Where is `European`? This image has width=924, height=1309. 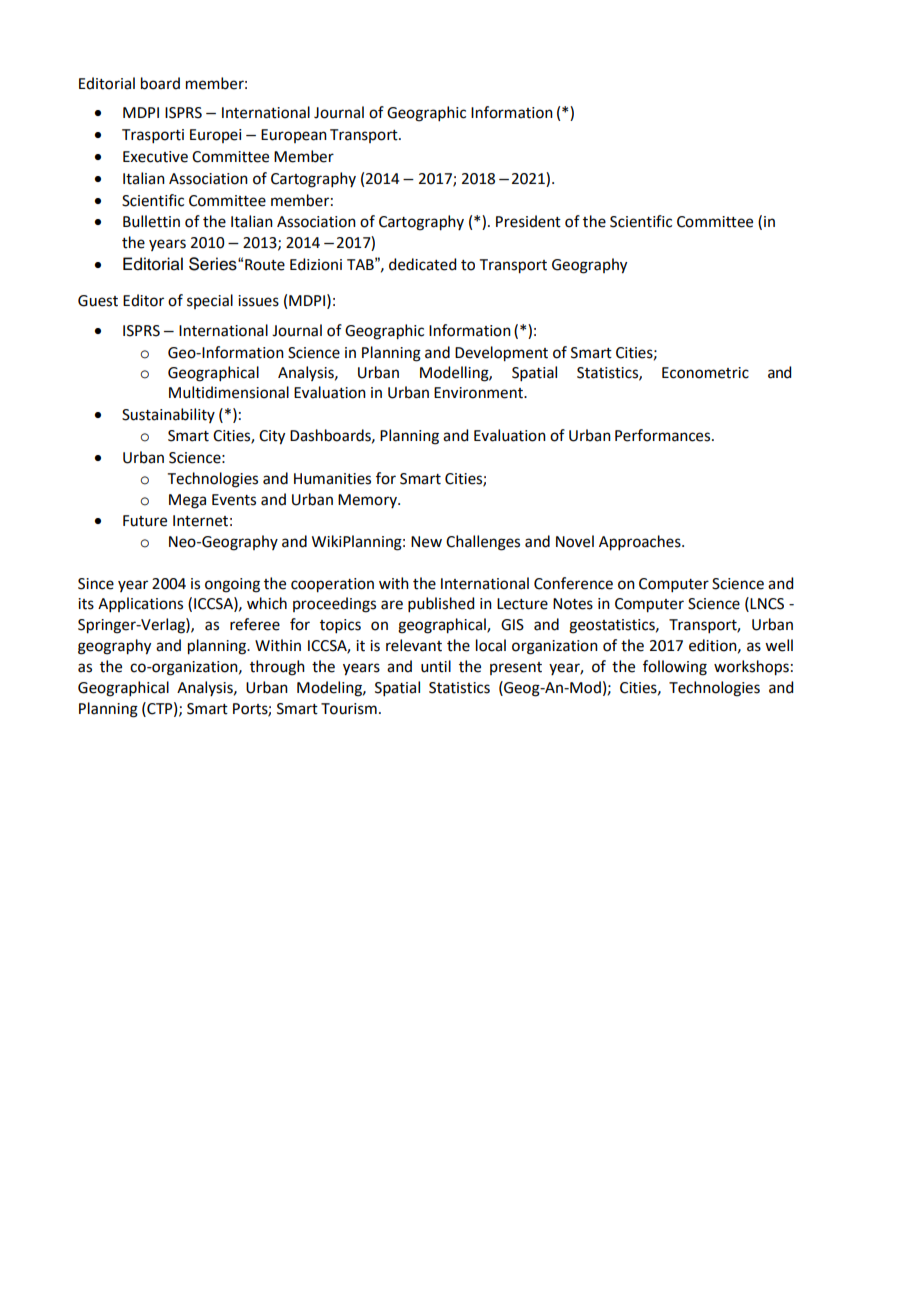
European is located at coordinates (294, 136).
